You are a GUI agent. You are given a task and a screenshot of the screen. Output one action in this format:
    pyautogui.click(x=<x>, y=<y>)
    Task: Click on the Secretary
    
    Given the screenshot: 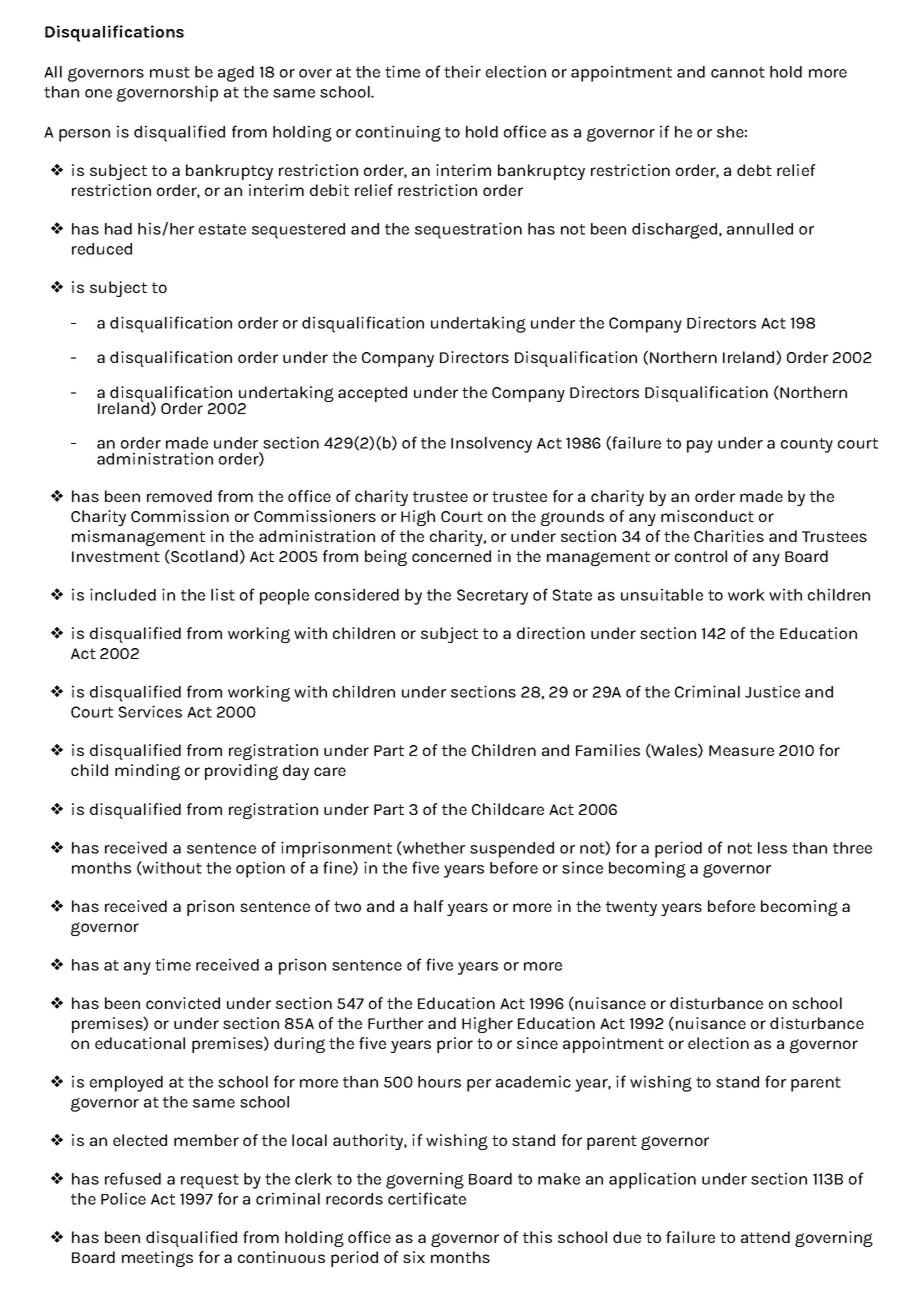 What is the action you would take?
    pyautogui.click(x=492, y=597)
